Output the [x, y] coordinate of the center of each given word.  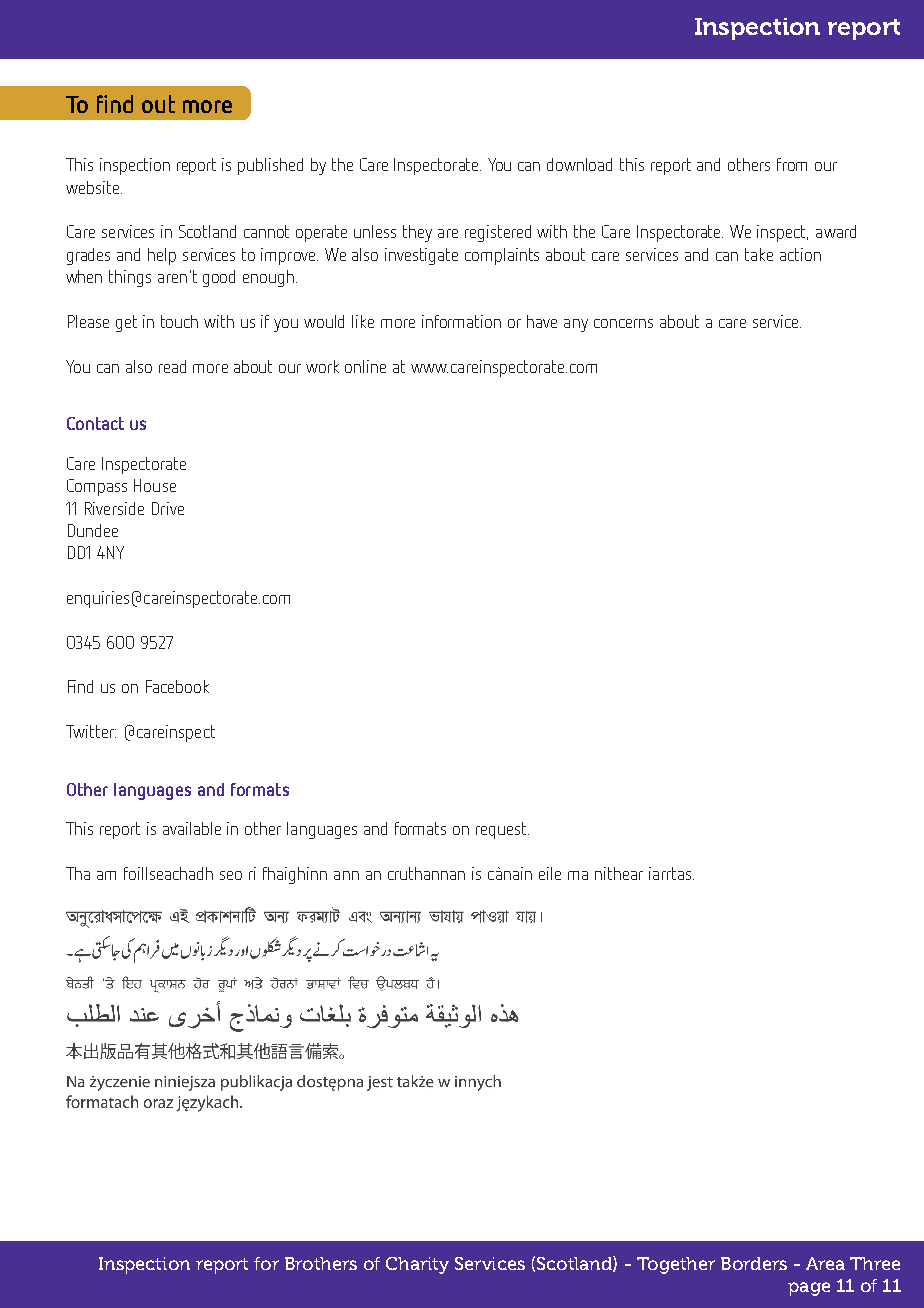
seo [231, 875]
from [792, 164]
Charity [417, 1265]
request [502, 830]
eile [550, 873]
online [365, 366]
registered [498, 233]
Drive [168, 508]
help [162, 256]
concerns [623, 323]
